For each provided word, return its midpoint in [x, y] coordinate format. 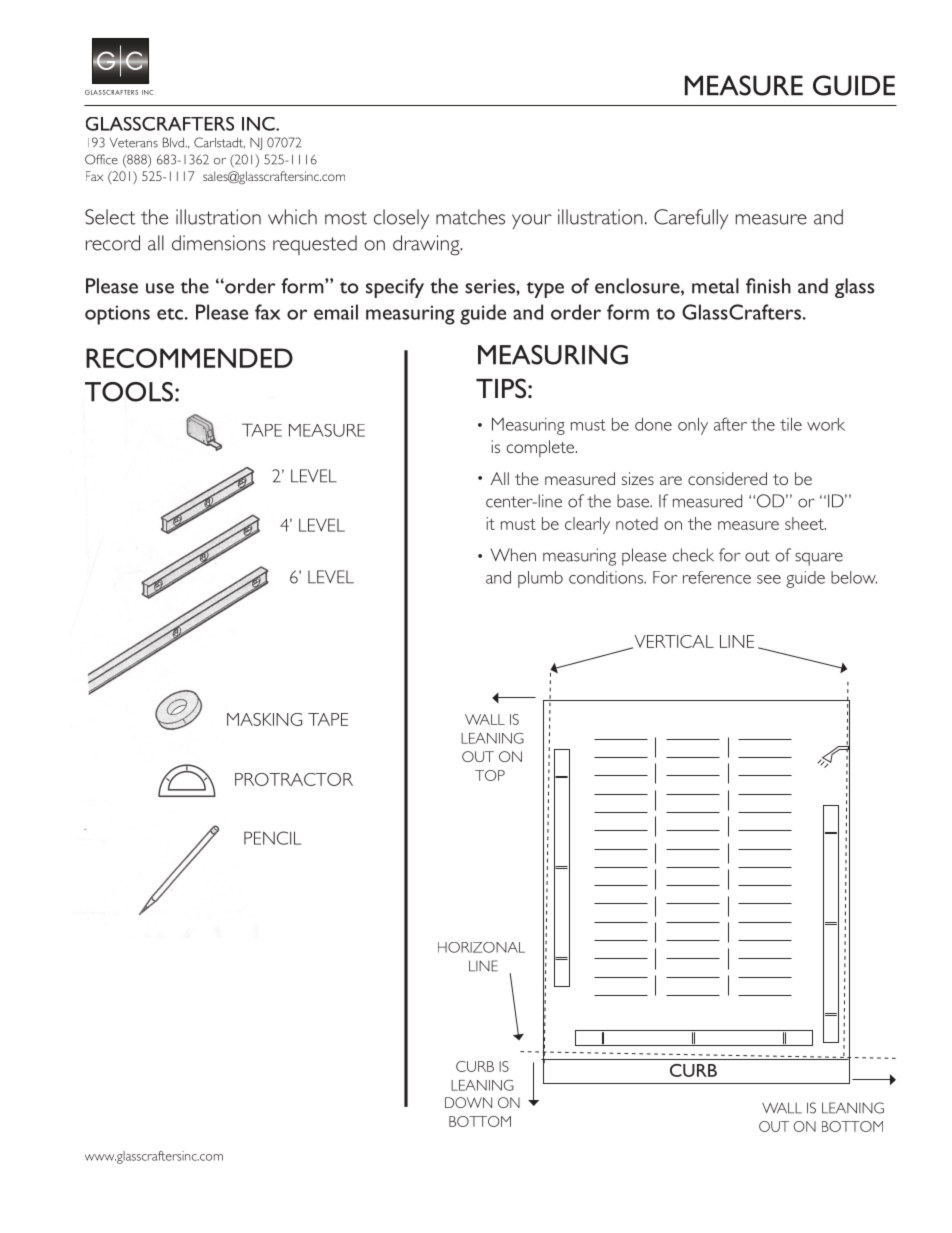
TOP [490, 775]
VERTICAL [673, 642]
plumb [540, 579]
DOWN [468, 1102]
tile [791, 424]
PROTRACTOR [294, 779]
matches [470, 217]
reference [717, 577]
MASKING [264, 719]
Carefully [691, 219]
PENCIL [272, 838]
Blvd [175, 142]
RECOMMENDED [189, 358]
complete [542, 448]
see [769, 579]
